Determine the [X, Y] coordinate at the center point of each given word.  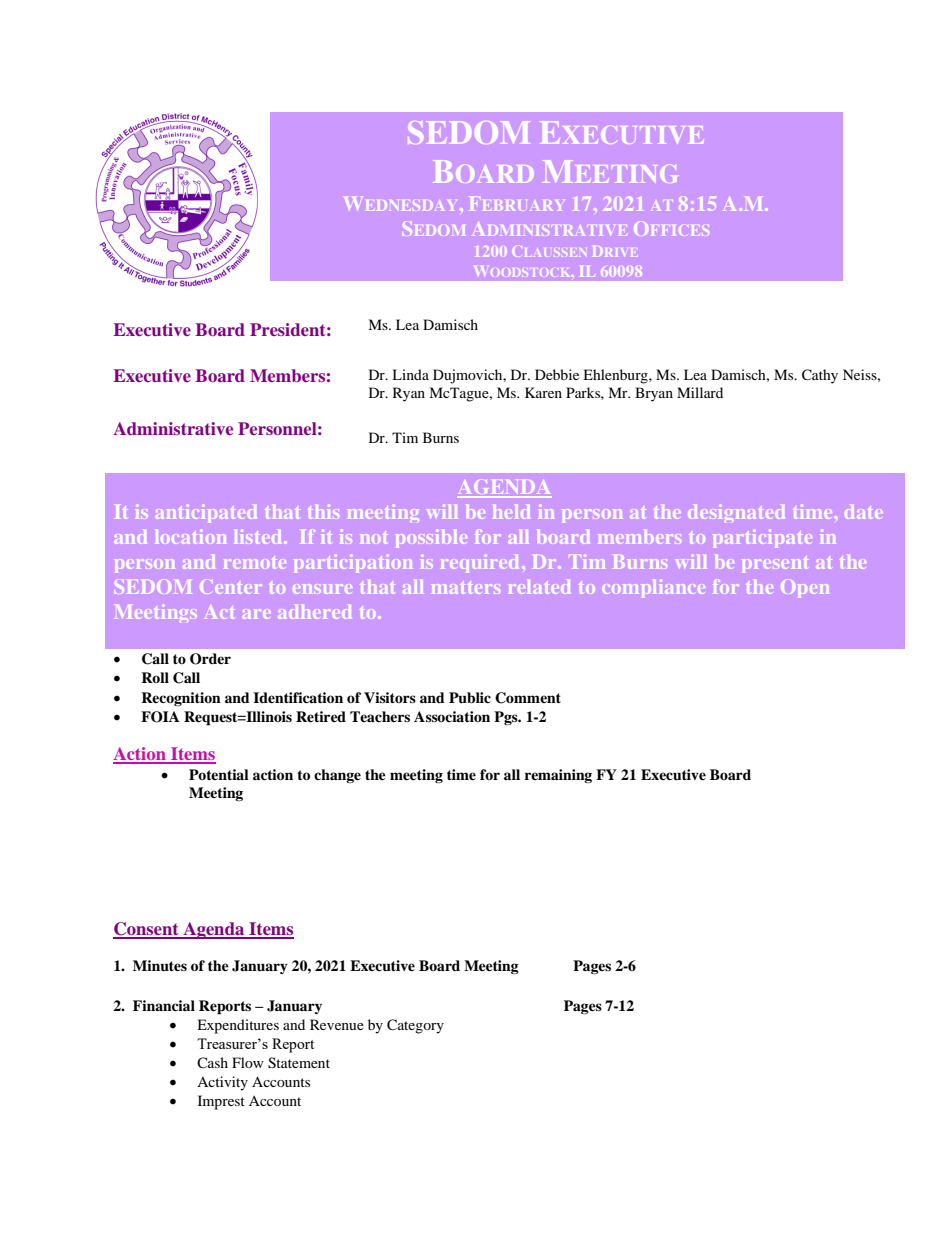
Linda [410, 374]
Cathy [820, 376]
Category [415, 1026]
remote [255, 563]
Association [452, 716]
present [774, 565]
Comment [528, 698]
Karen [543, 392]
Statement [299, 1063]
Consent [147, 930]
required [479, 563]
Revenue [337, 1024]
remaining [558, 776]
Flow [248, 1062]
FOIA [160, 717]
